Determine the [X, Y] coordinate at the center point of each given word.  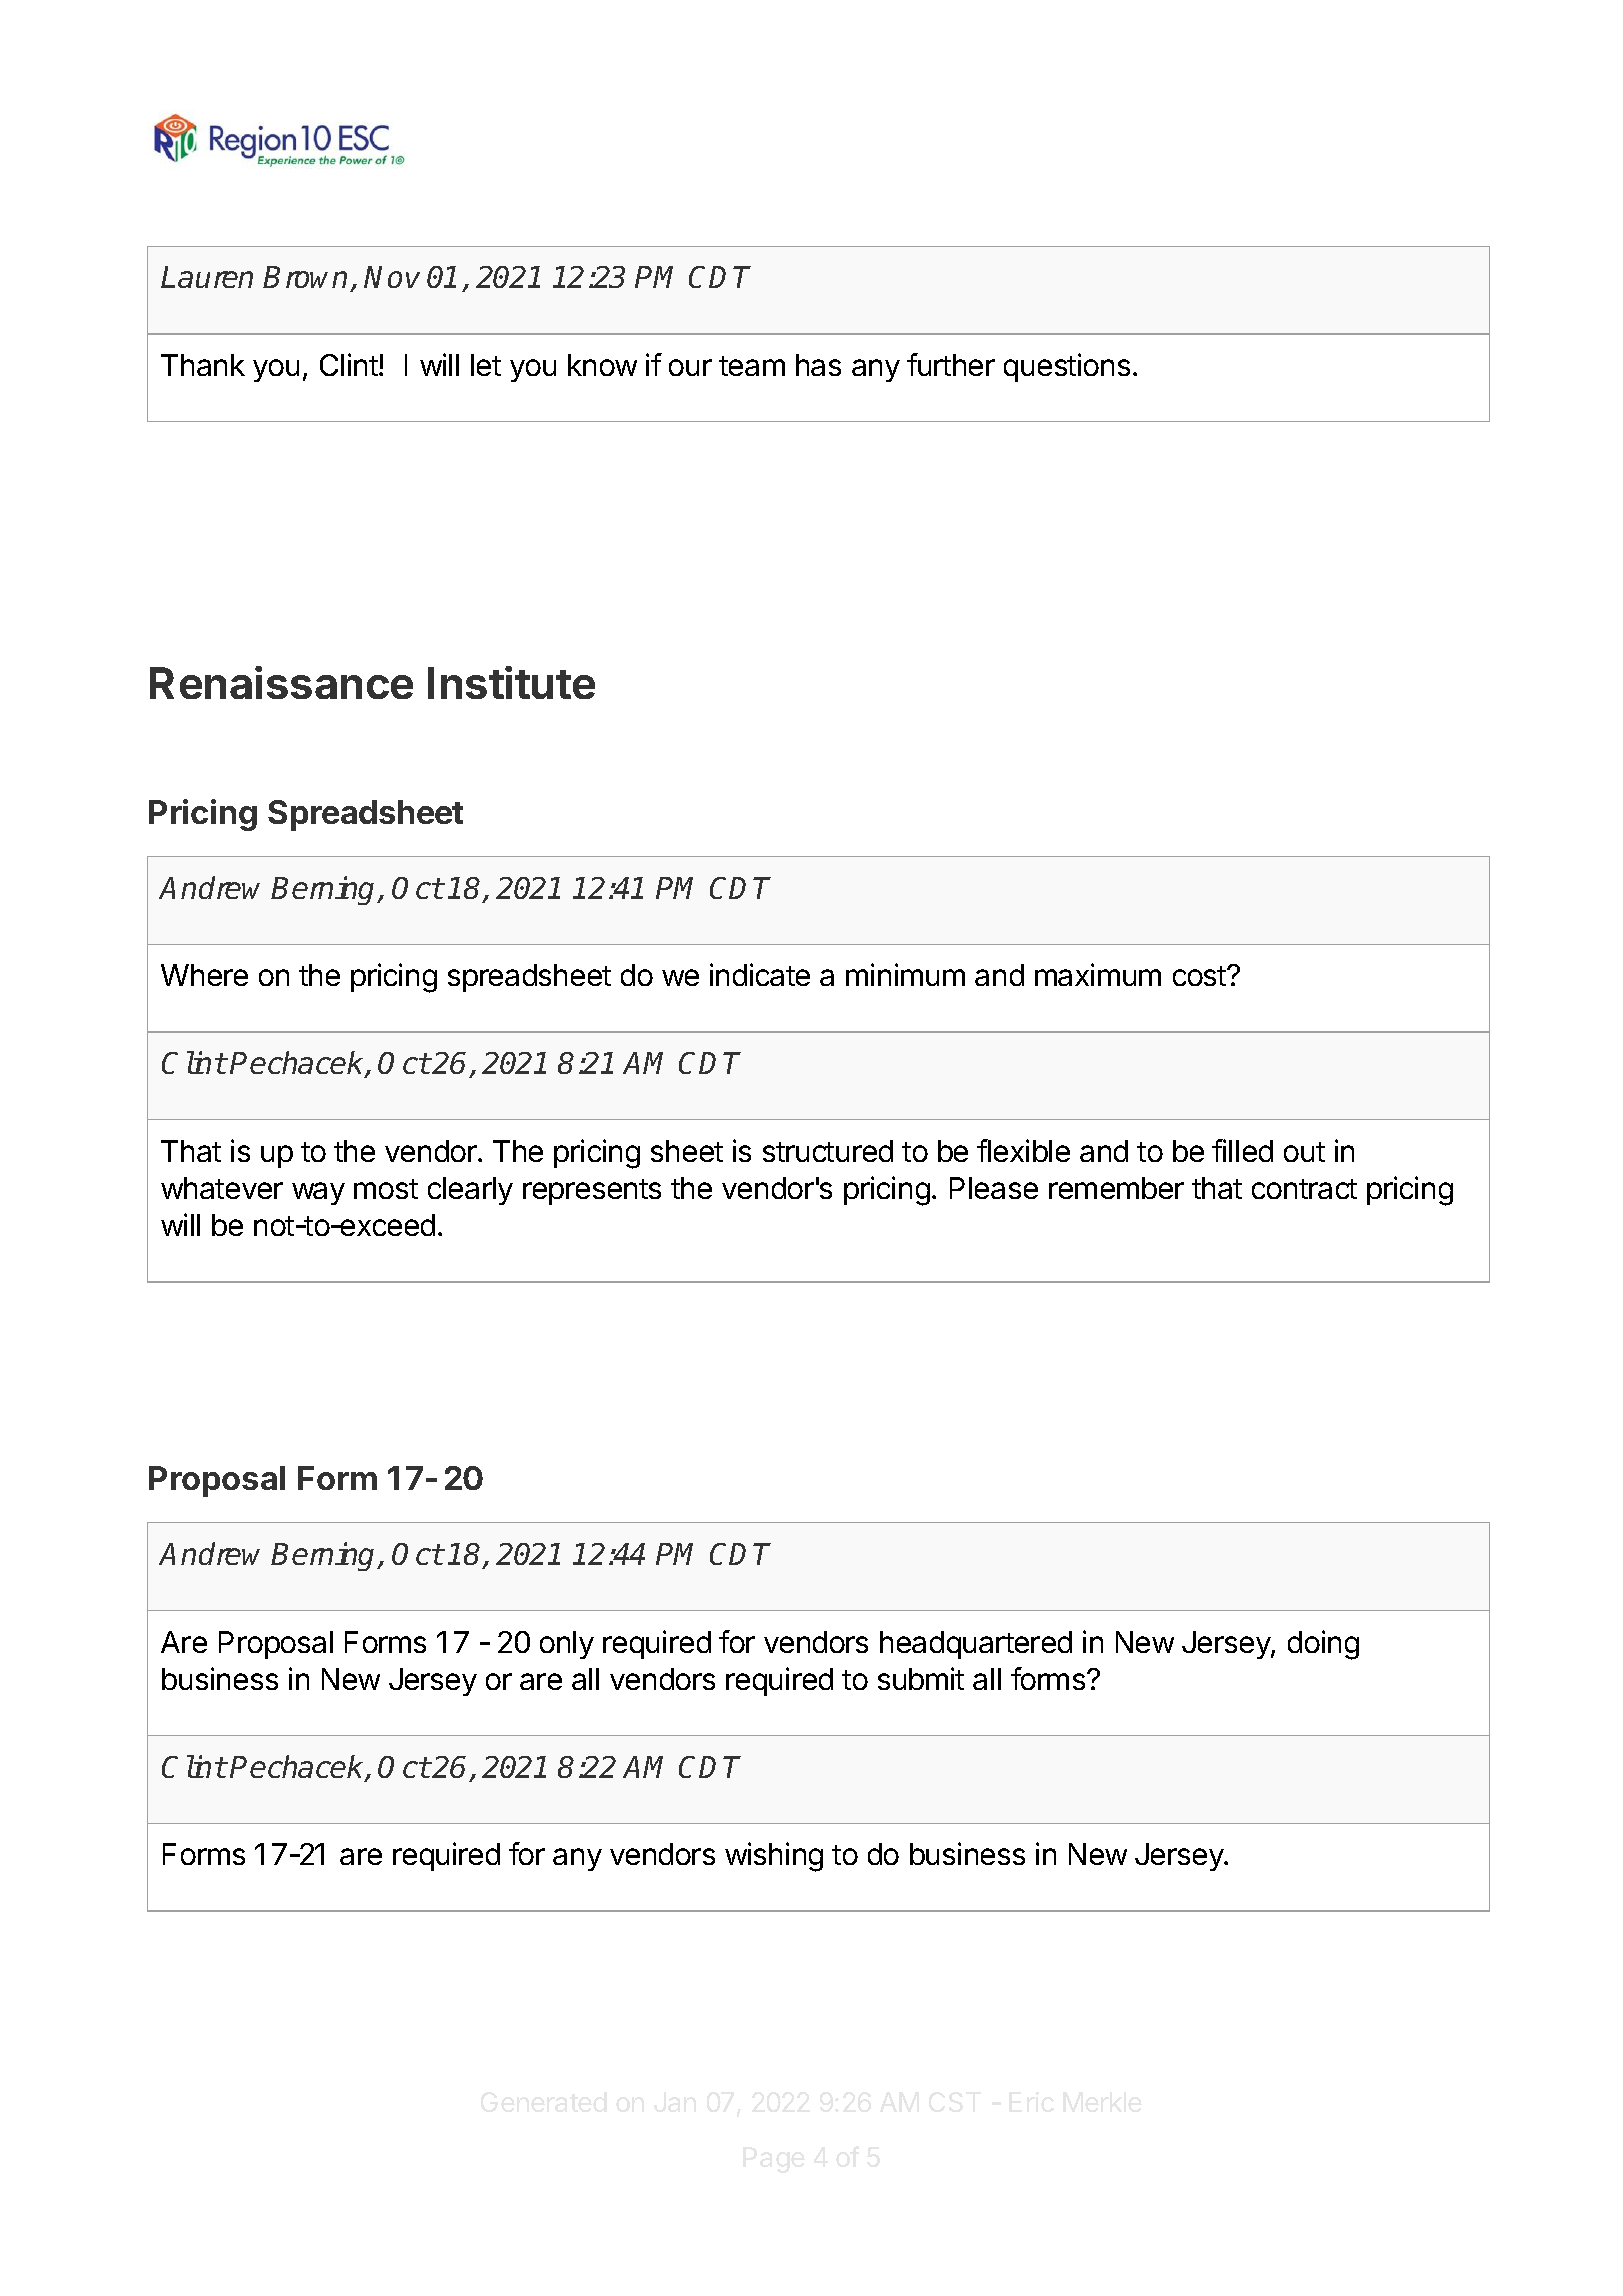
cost [1200, 976]
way [318, 1193]
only [567, 1645]
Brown [307, 279]
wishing [774, 1857]
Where [204, 975]
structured [828, 1151]
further [951, 364]
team [752, 366]
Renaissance [281, 682]
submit [921, 1678]
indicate [760, 974]
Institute [511, 682]
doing [1323, 1645]
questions [1067, 367]
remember [1116, 1188]
